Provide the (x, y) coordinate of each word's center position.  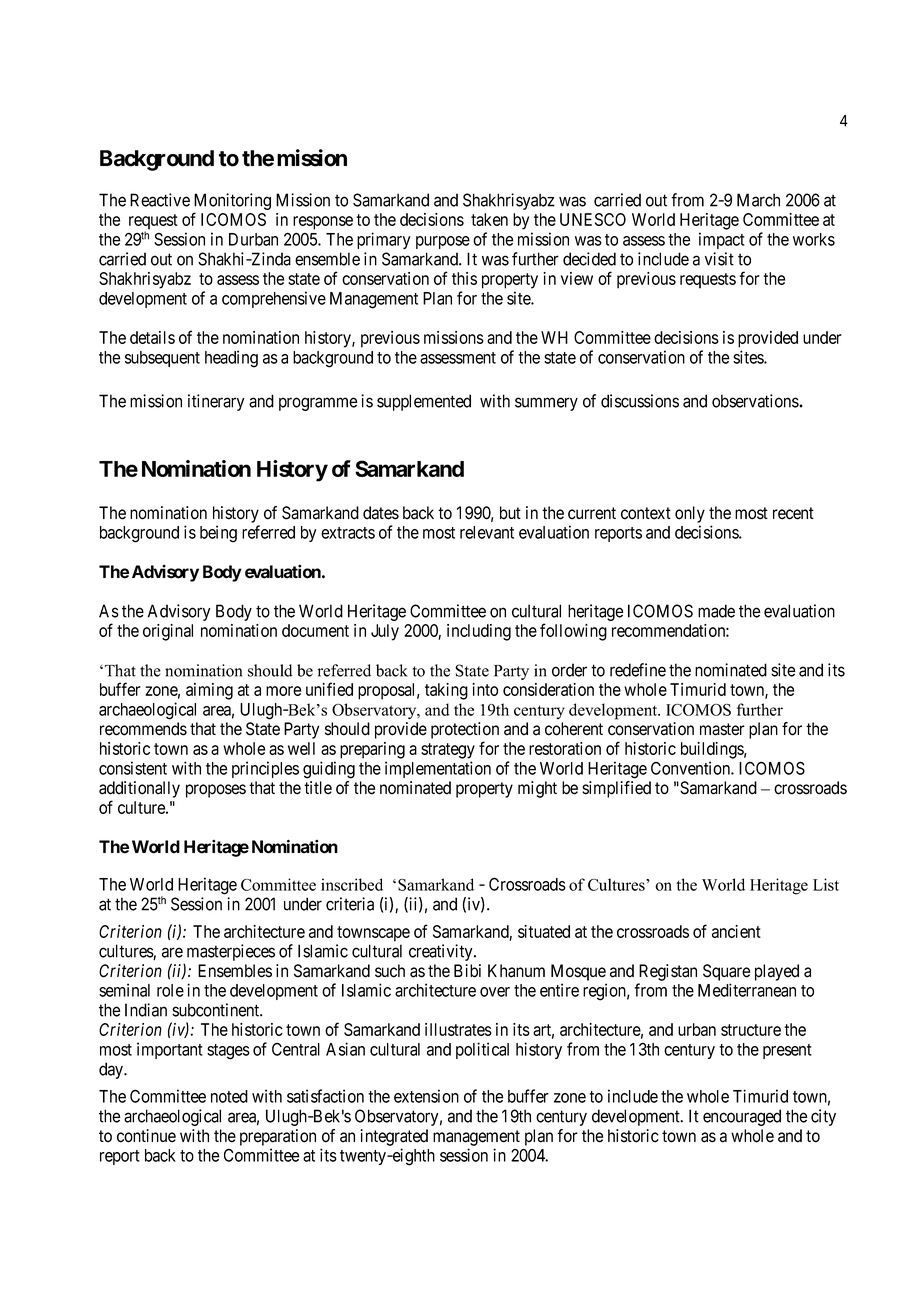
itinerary (216, 402)
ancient (736, 931)
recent (793, 513)
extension (426, 1096)
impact (722, 240)
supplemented (424, 402)
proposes (216, 791)
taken (489, 219)
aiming (209, 691)
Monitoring (232, 203)
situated (544, 931)
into (485, 689)
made (716, 611)
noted (229, 1096)
